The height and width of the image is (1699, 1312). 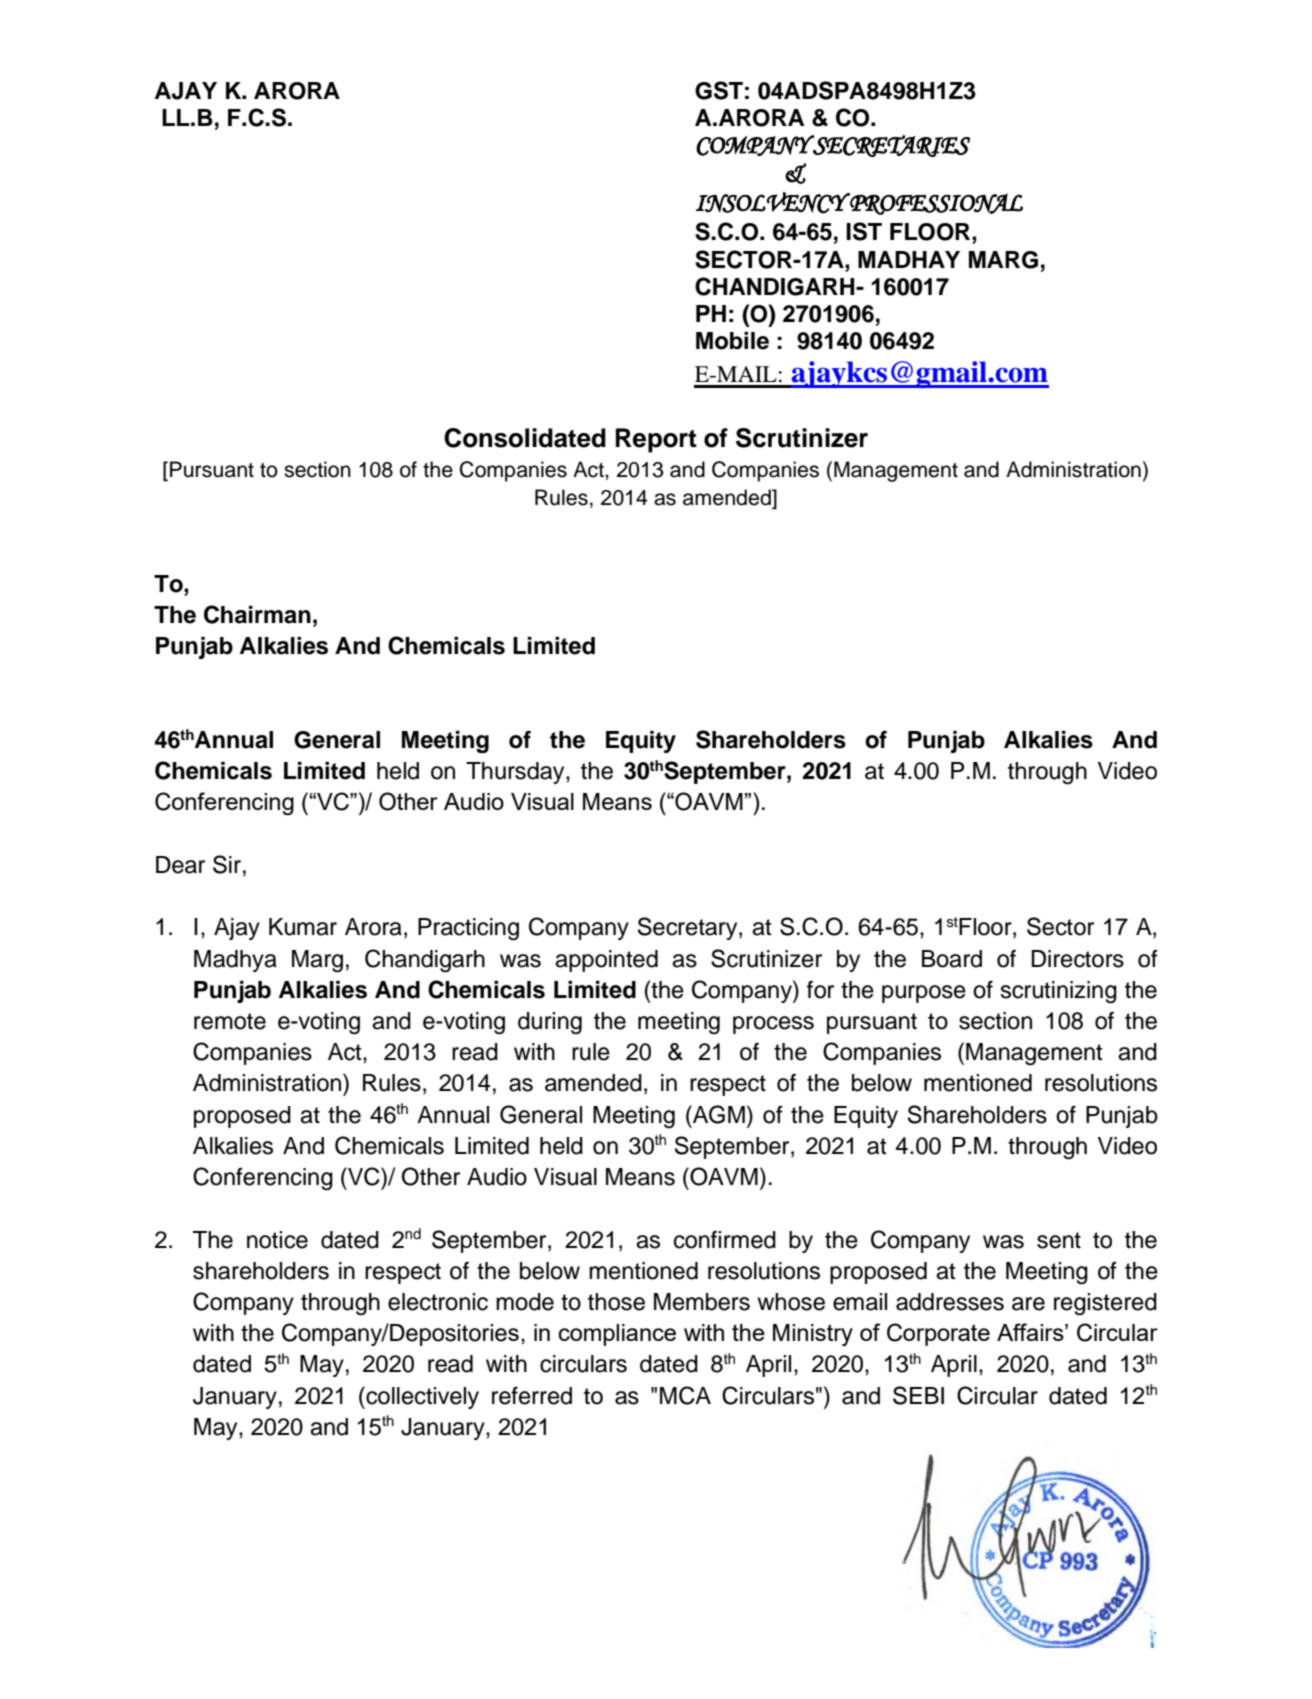 I want to click on SECRETARIES, so click(x=890, y=146).
